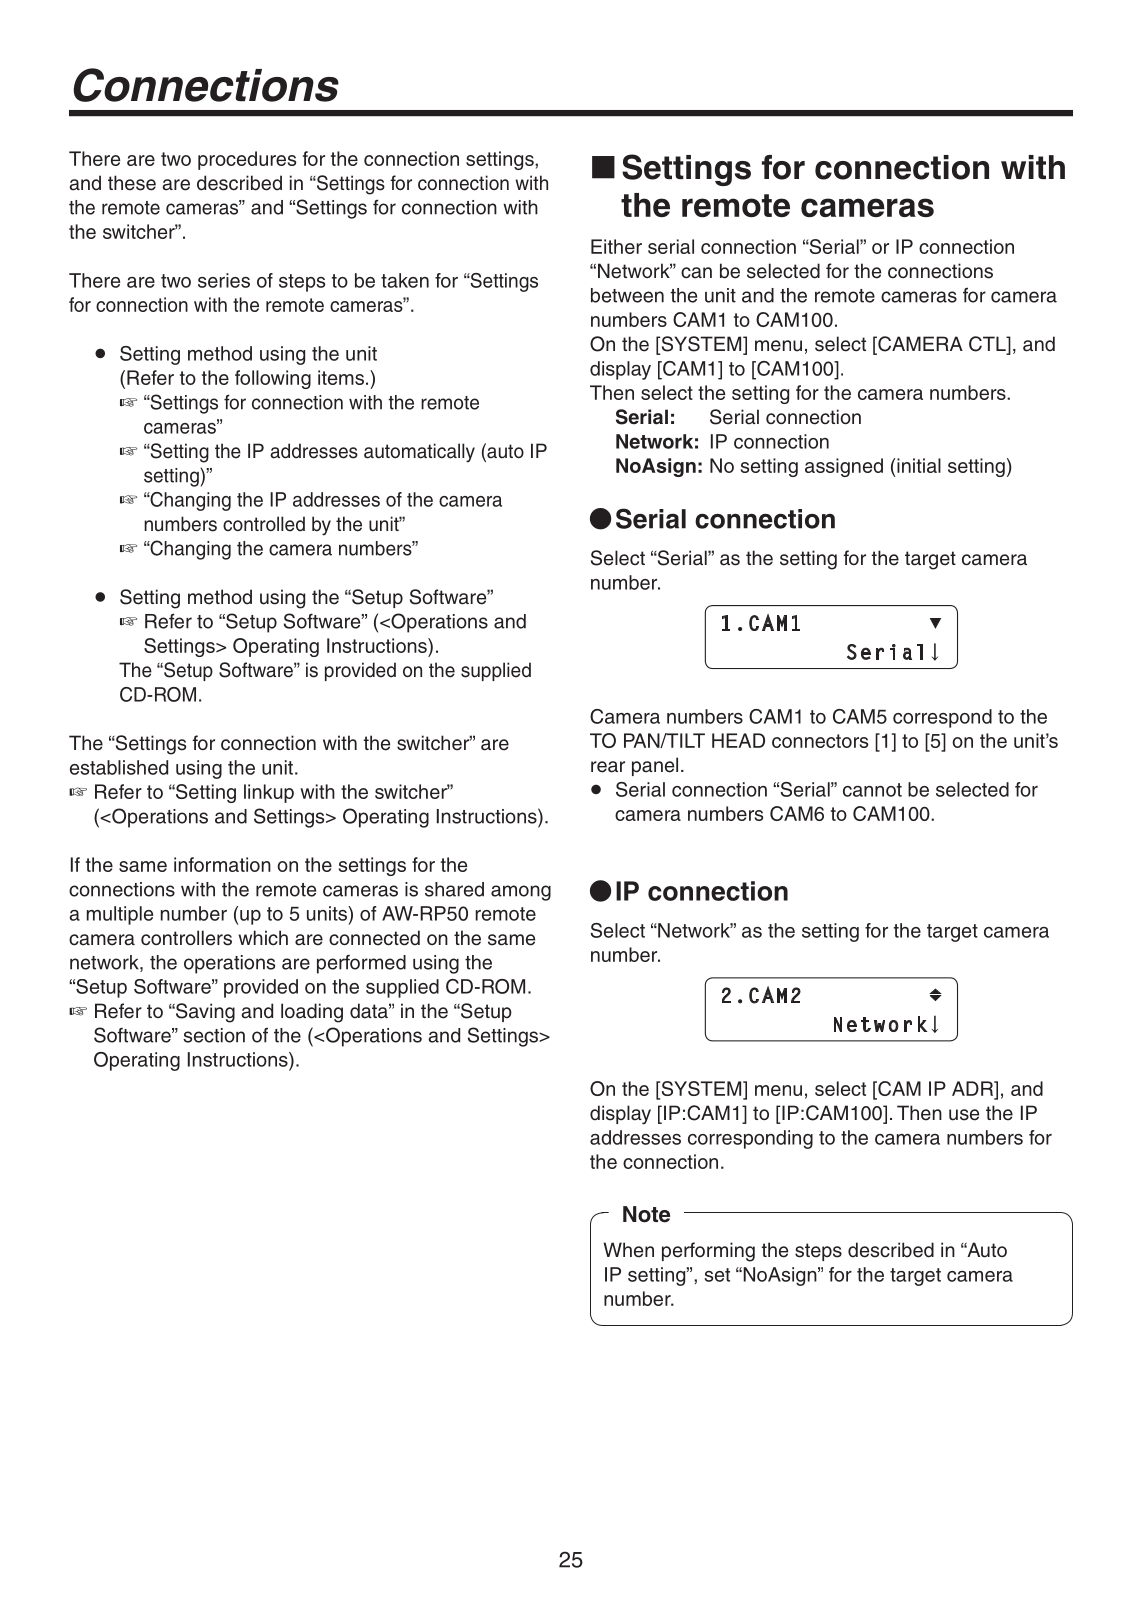  I want to click on Either, so click(616, 246).
